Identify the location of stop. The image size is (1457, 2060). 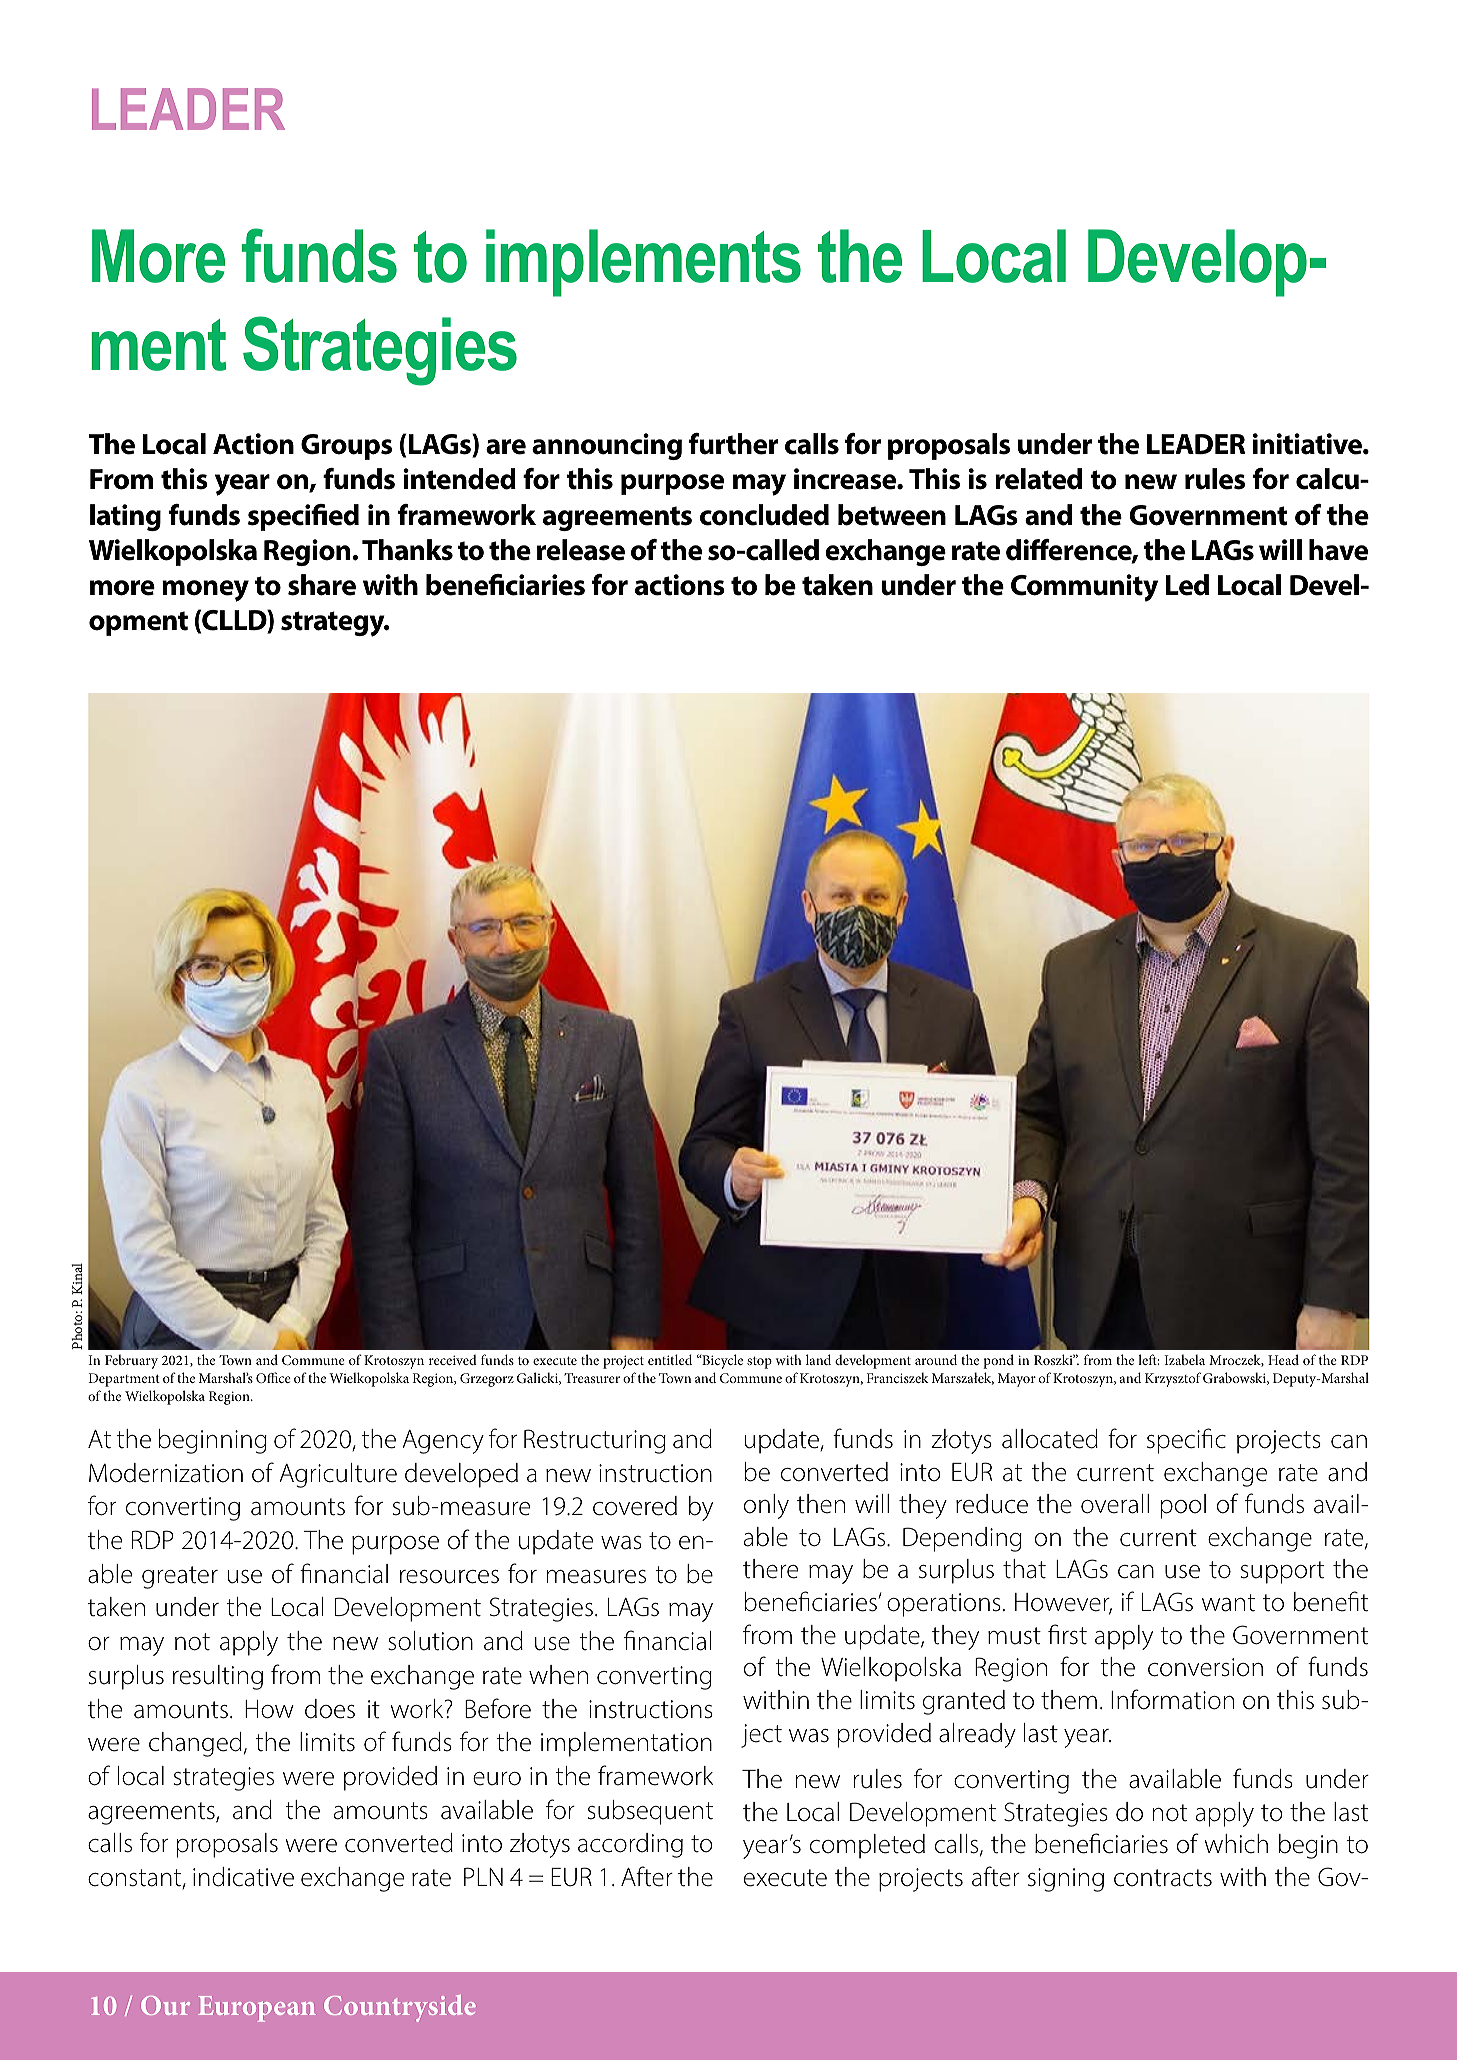
(759, 1362).
